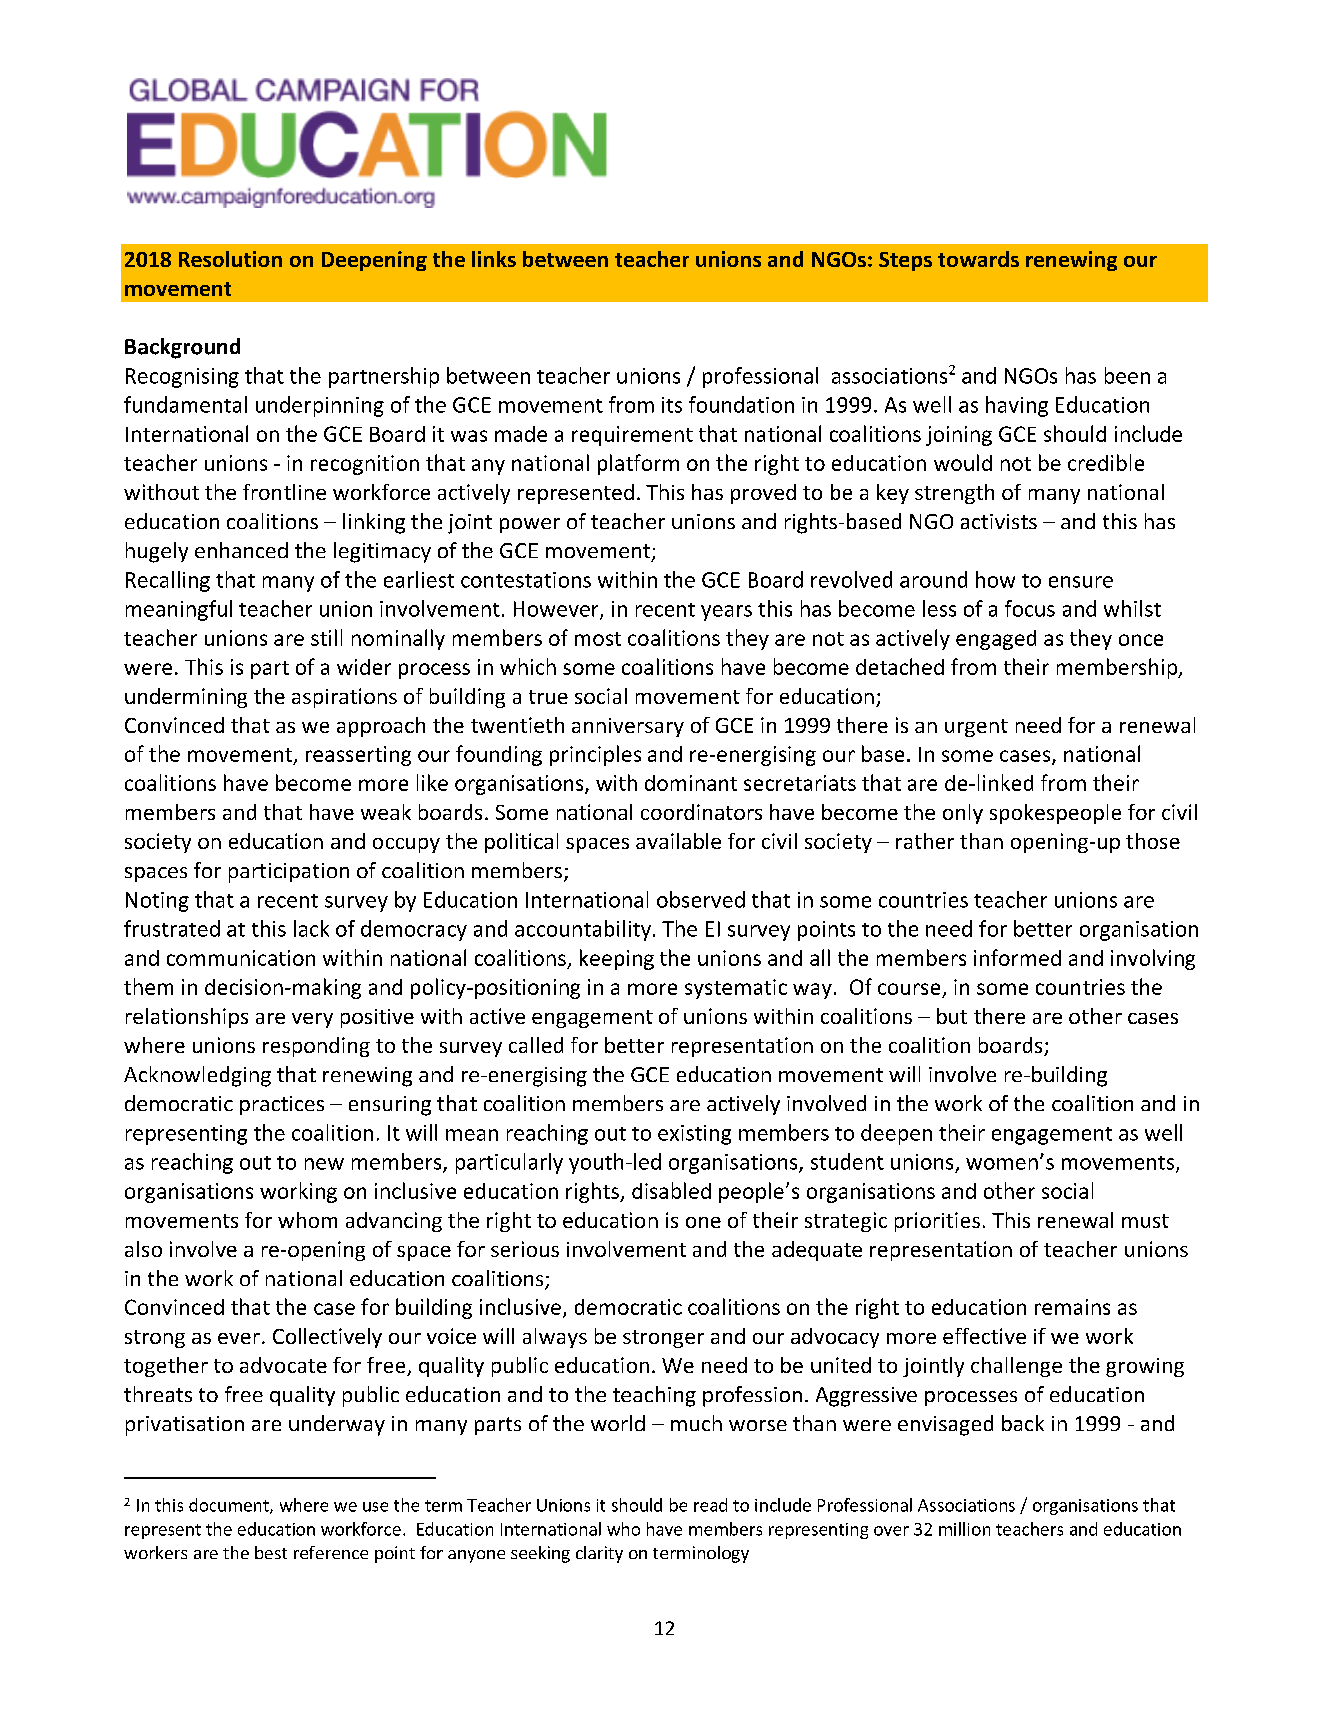 The image size is (1327, 1717). Describe the element at coordinates (978, 259) in the image. I see `towards` at that location.
